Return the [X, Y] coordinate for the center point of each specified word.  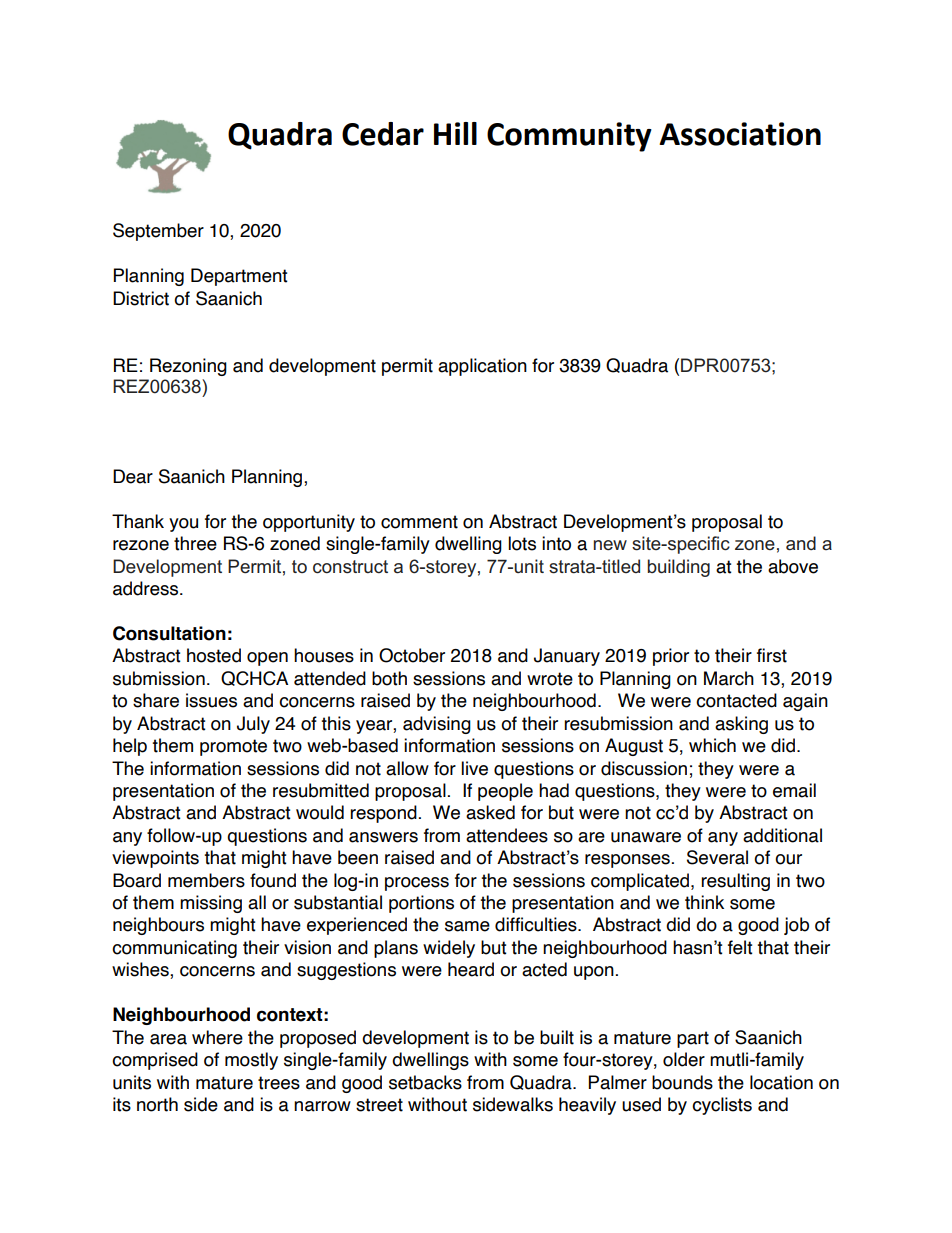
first [772, 655]
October [412, 655]
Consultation [169, 633]
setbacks [425, 1082]
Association [740, 134]
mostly [251, 1061]
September [158, 232]
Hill [455, 133]
